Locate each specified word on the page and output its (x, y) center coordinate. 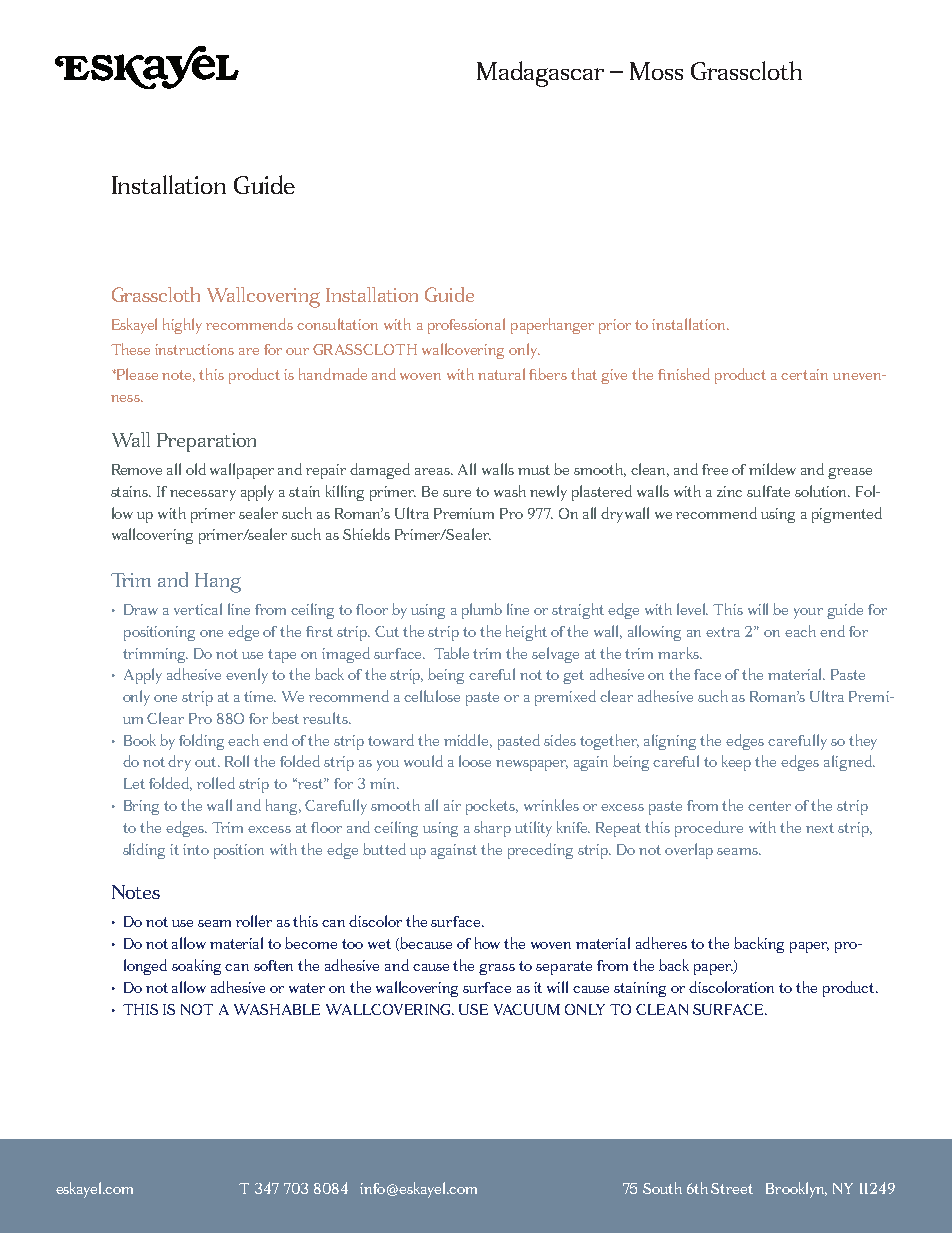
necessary (203, 495)
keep (736, 763)
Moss (656, 71)
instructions (194, 349)
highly (182, 326)
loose (475, 761)
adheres (661, 943)
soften (273, 965)
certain (804, 374)
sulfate (768, 491)
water (307, 988)
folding (201, 742)
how (487, 943)
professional (466, 326)
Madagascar (540, 74)
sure (457, 493)
